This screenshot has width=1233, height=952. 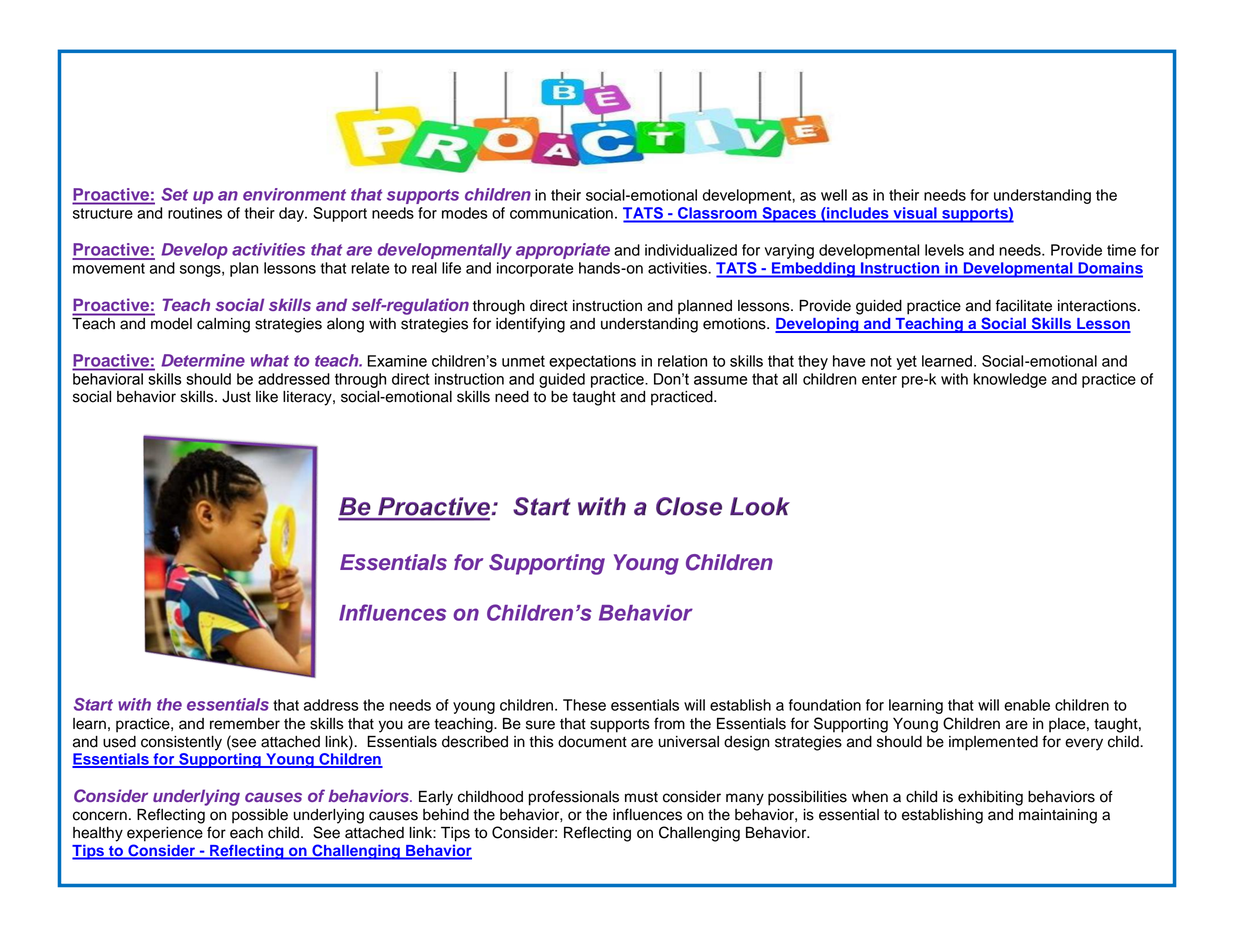 What do you see at coordinates (990, 798) in the screenshot?
I see `exhibiting` at bounding box center [990, 798].
